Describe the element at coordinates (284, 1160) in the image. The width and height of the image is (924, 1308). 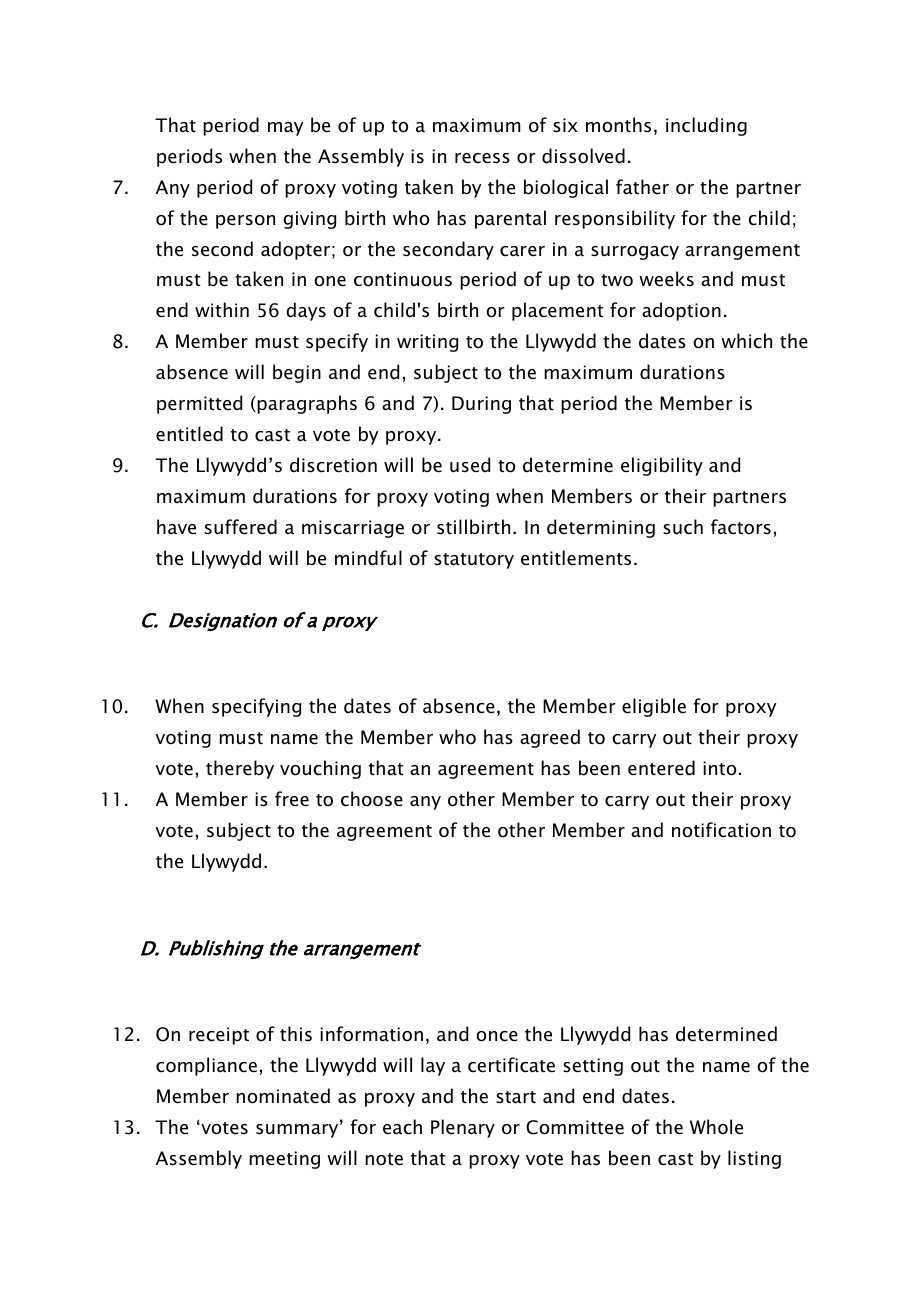
I see `meeting` at that location.
